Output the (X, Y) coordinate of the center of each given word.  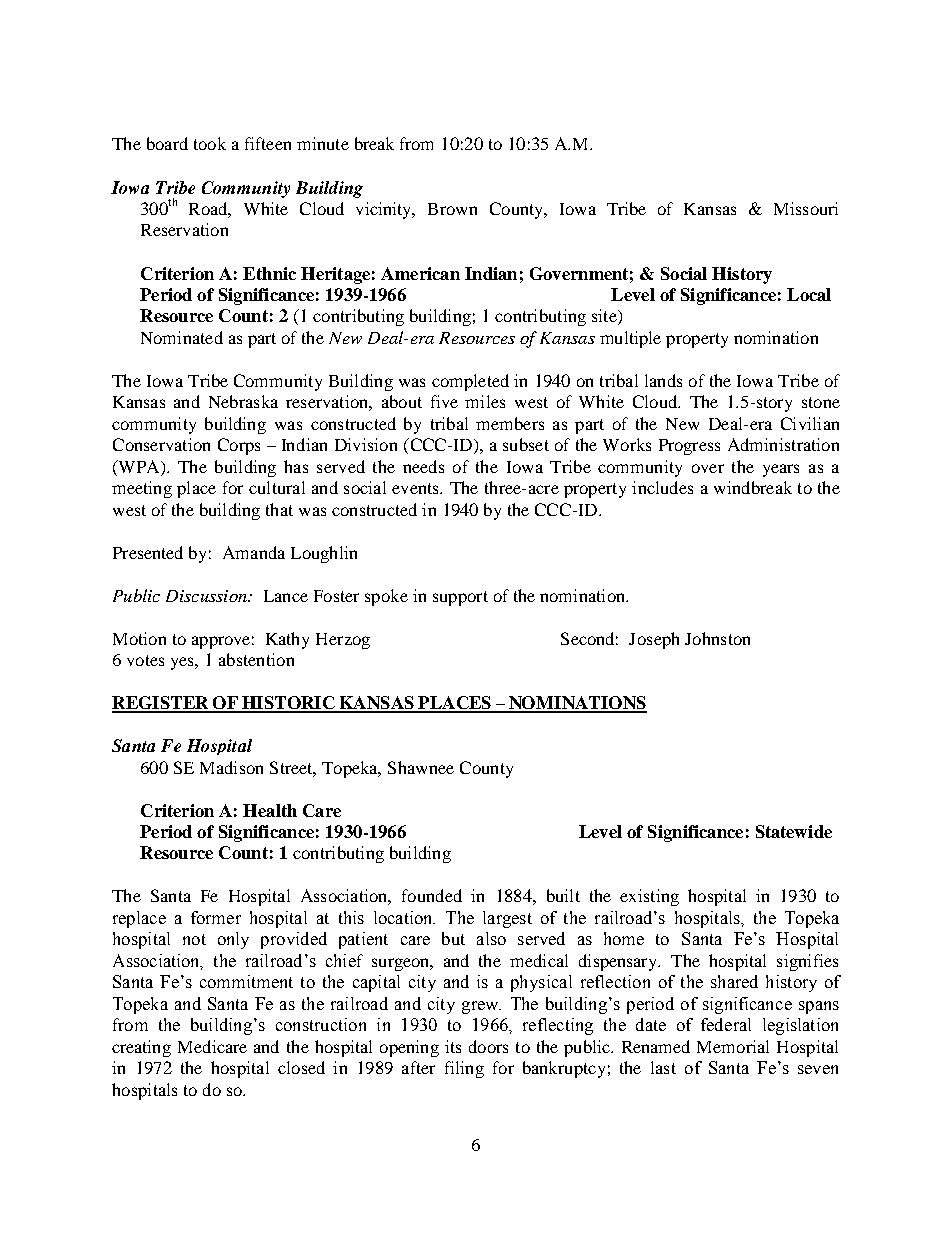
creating (141, 1048)
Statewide (794, 831)
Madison (231, 767)
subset (526, 444)
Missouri (806, 208)
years (781, 470)
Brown (452, 209)
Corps (239, 446)
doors (488, 1046)
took (210, 143)
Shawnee (421, 767)
